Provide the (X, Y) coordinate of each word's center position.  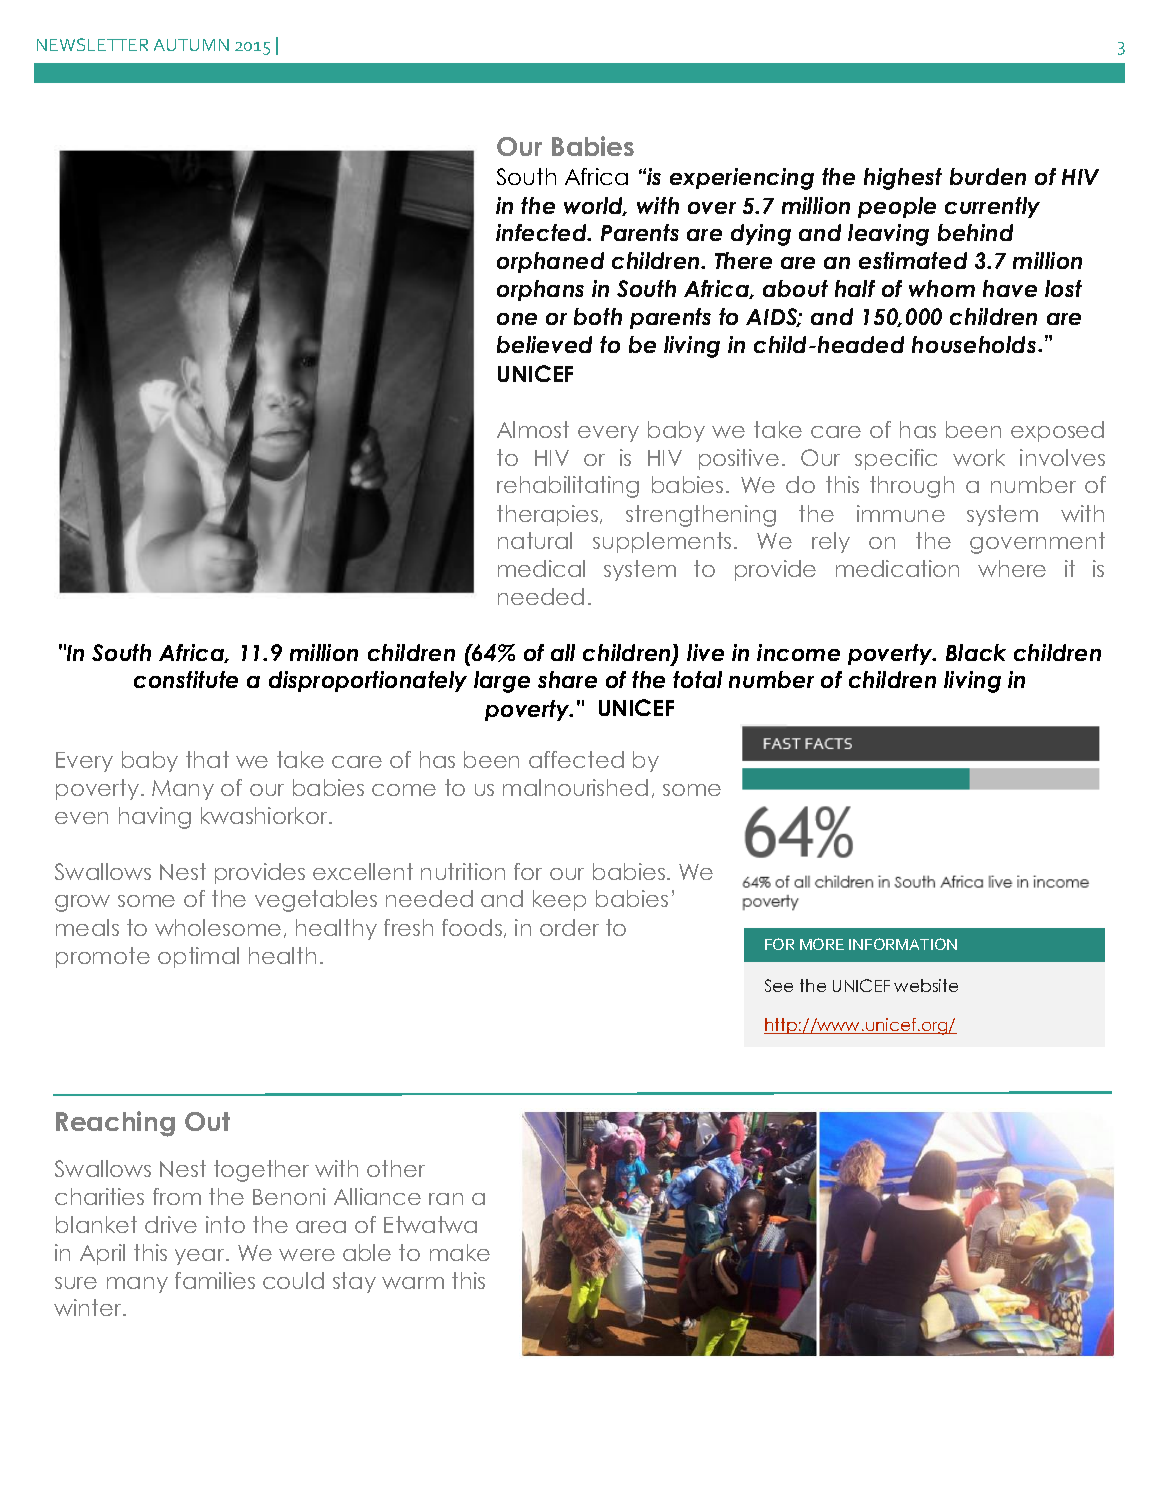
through (912, 487)
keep (559, 900)
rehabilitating (568, 487)
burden (988, 176)
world (595, 206)
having (155, 818)
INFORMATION (903, 944)
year (201, 1257)
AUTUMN (191, 45)
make (460, 1252)
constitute (186, 679)
